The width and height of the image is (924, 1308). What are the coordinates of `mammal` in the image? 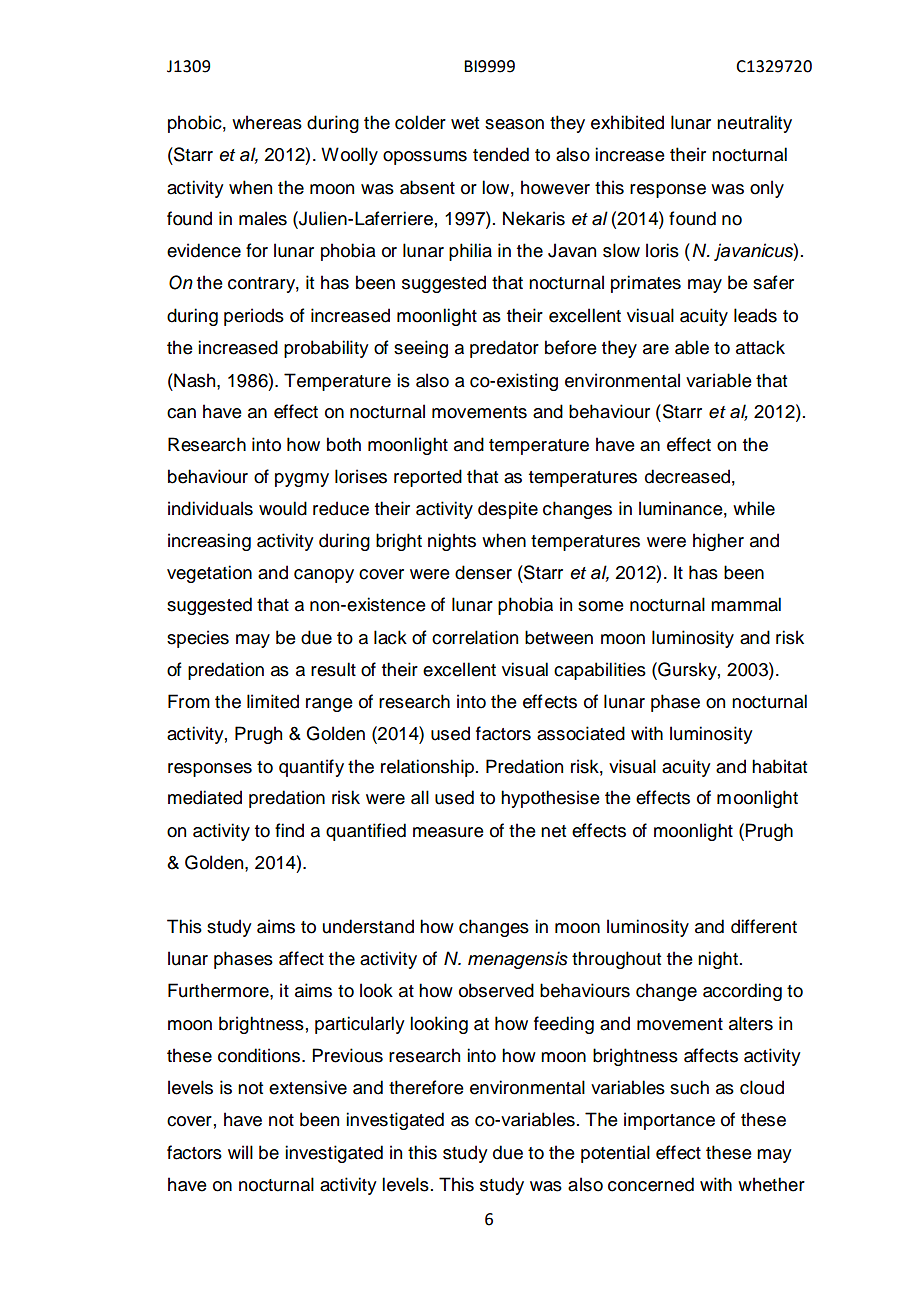 It's located at (746, 604).
